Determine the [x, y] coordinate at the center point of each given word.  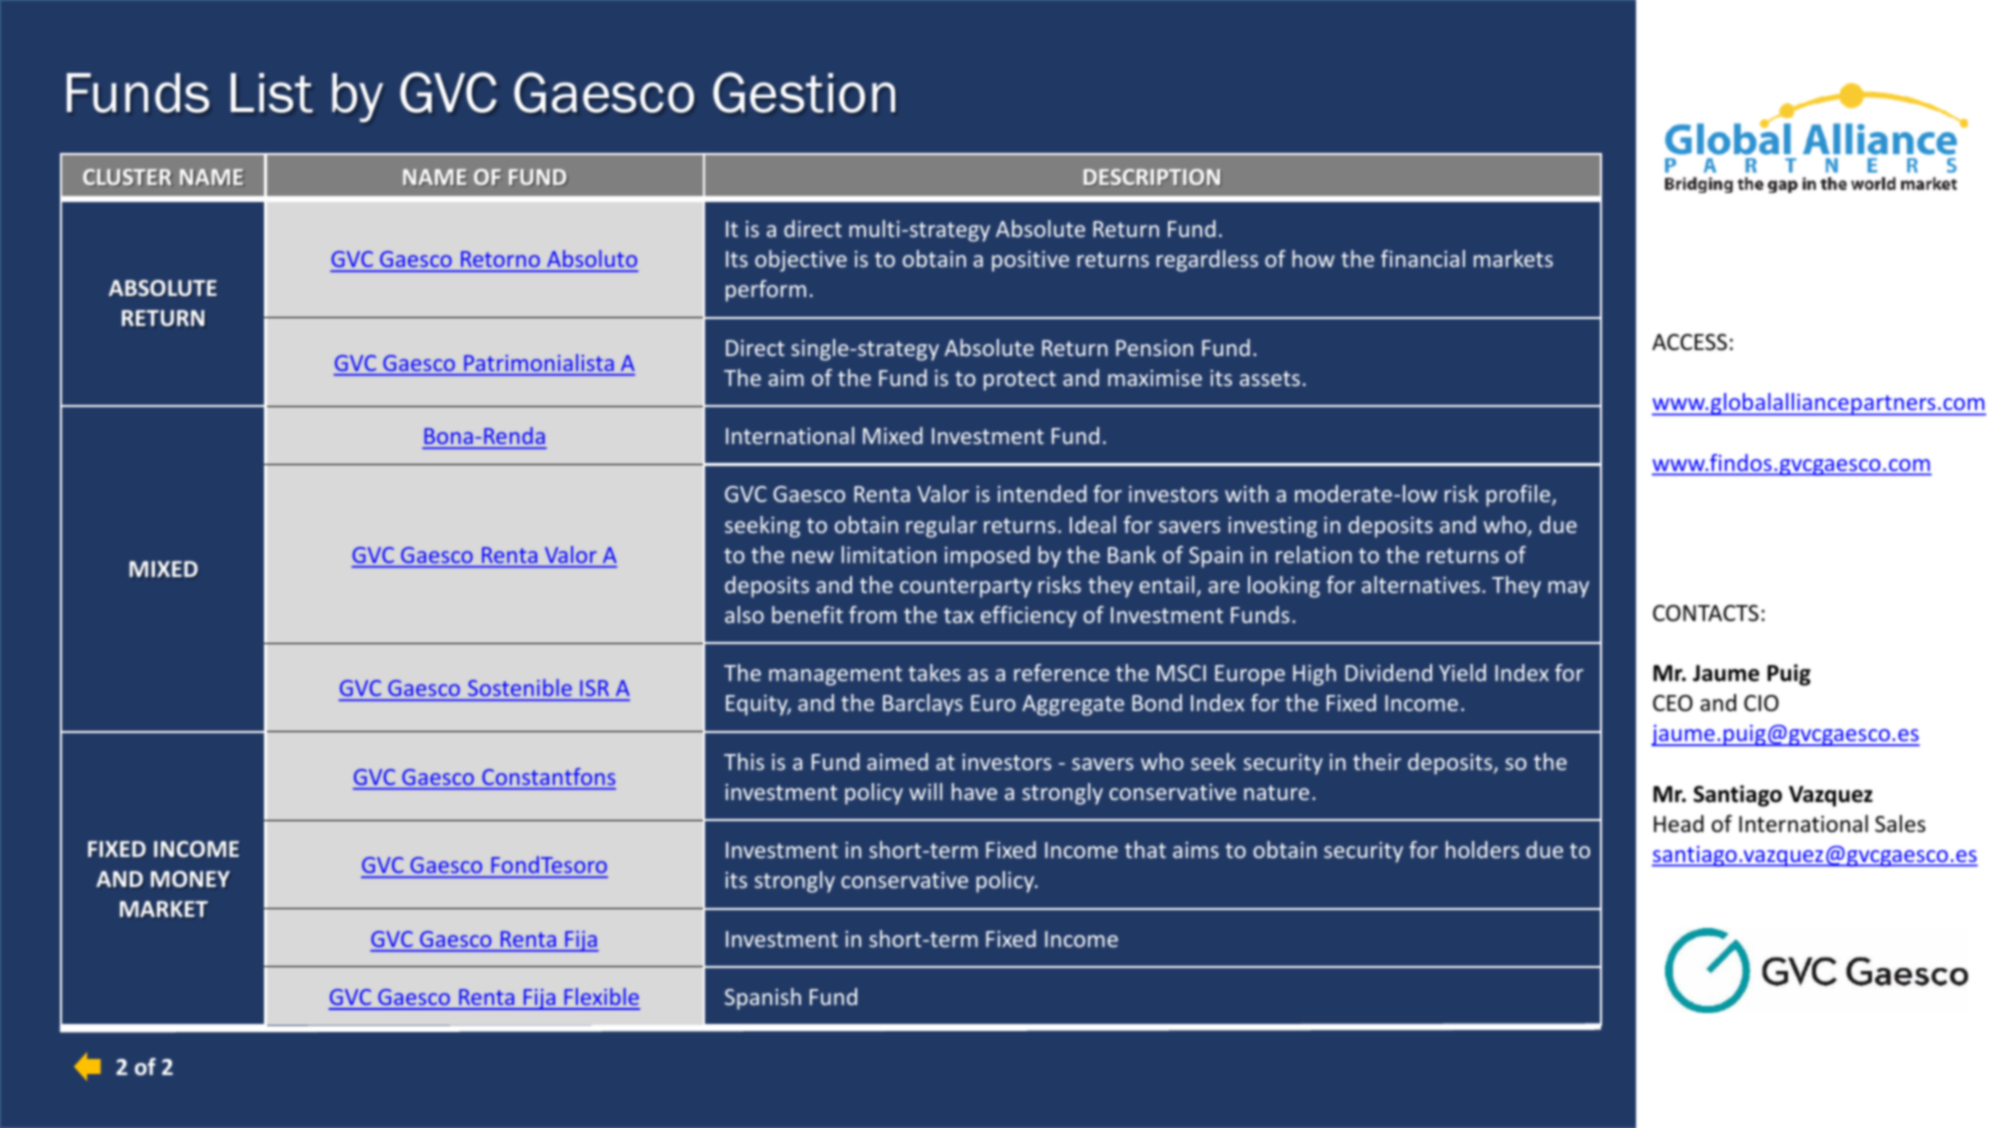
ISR [594, 690]
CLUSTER [127, 177]
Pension [1154, 348]
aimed [897, 761]
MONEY [190, 879]
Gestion [804, 92]
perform [766, 291]
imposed [987, 557]
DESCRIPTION [1152, 177]
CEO [1673, 703]
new [813, 557]
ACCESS [1689, 342]
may [1568, 589]
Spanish [763, 999]
